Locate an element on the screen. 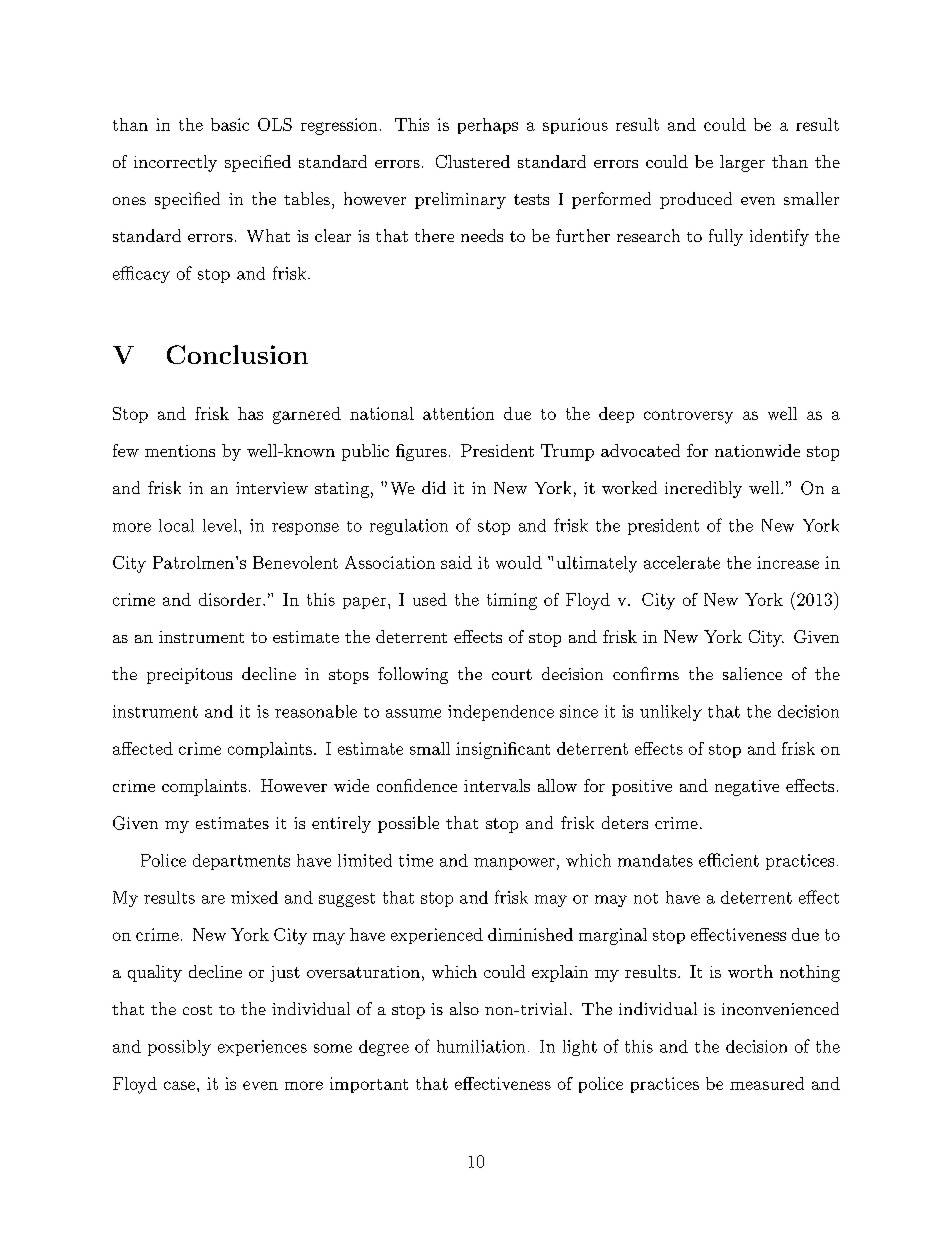 The width and height of the screenshot is (952, 1233). are is located at coordinates (213, 899).
